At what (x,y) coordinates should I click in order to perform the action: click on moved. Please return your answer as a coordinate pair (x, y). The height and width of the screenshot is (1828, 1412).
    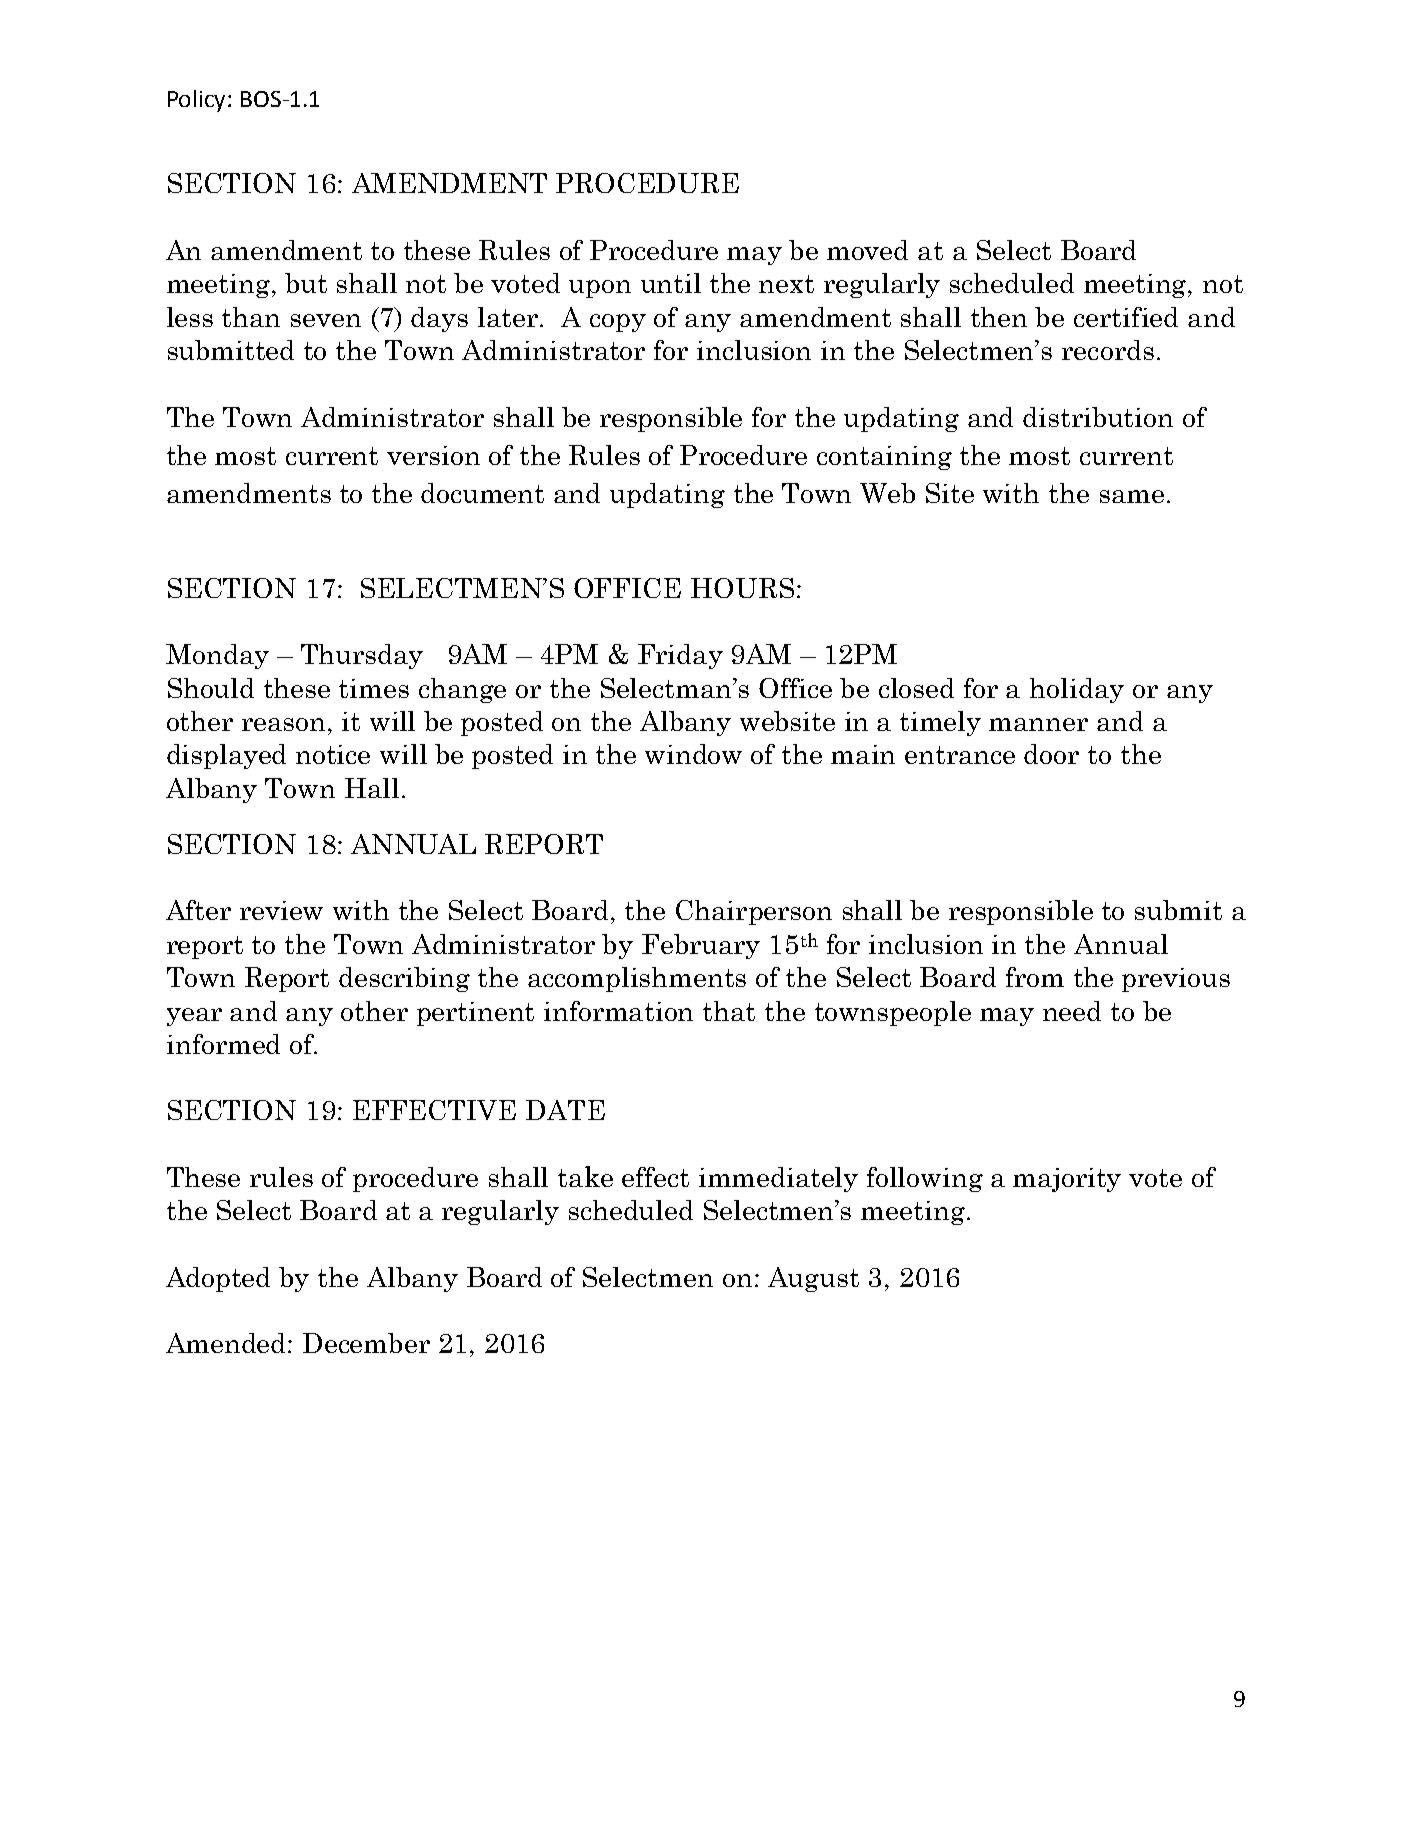
    Looking at the image, I should click on (867, 250).
